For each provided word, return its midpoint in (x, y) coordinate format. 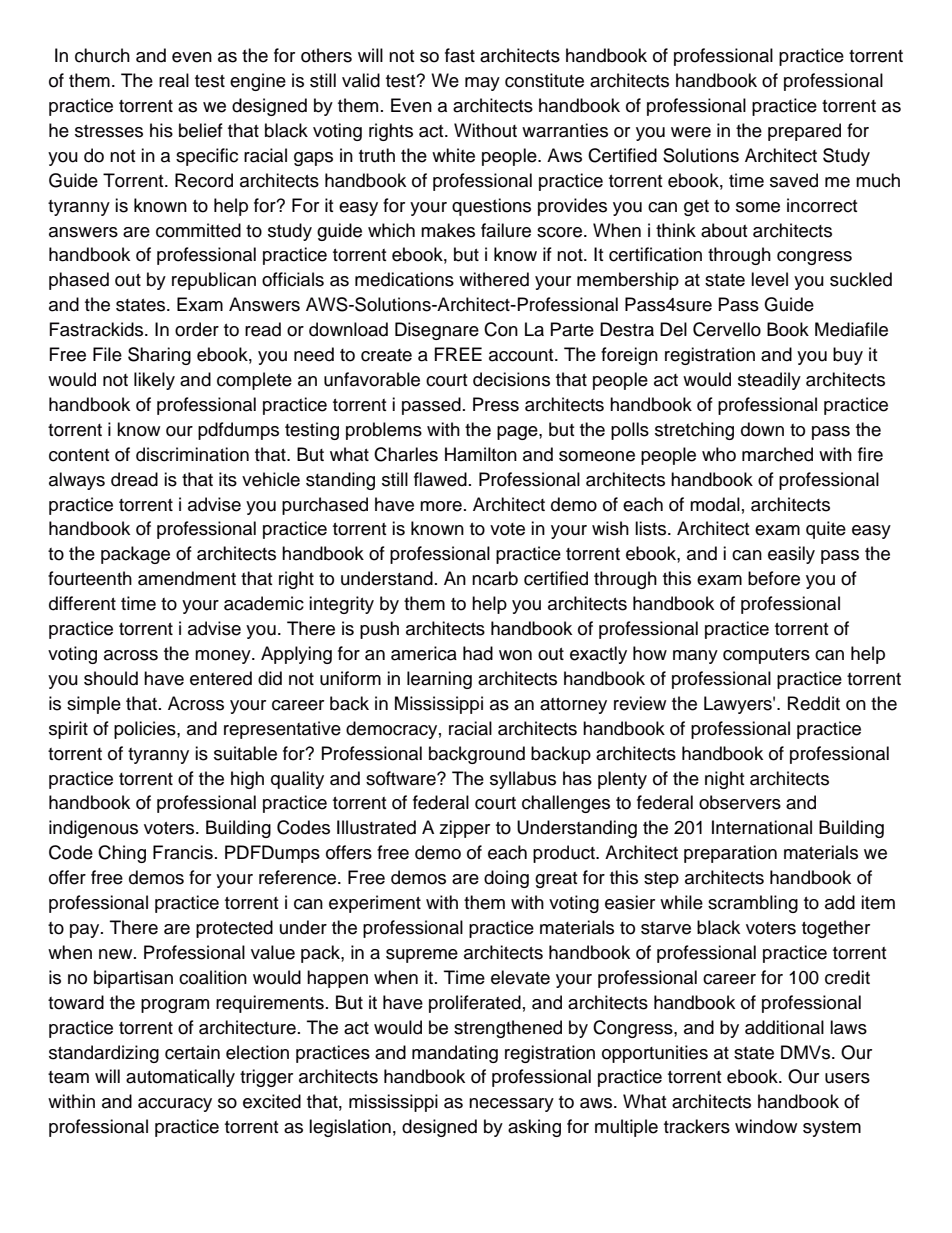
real (174, 80)
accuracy (175, 1105)
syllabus (523, 780)
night (724, 780)
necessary (511, 1105)
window (766, 1126)
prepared (804, 132)
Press (496, 404)
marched (777, 454)
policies (146, 730)
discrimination (192, 454)
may (482, 84)
